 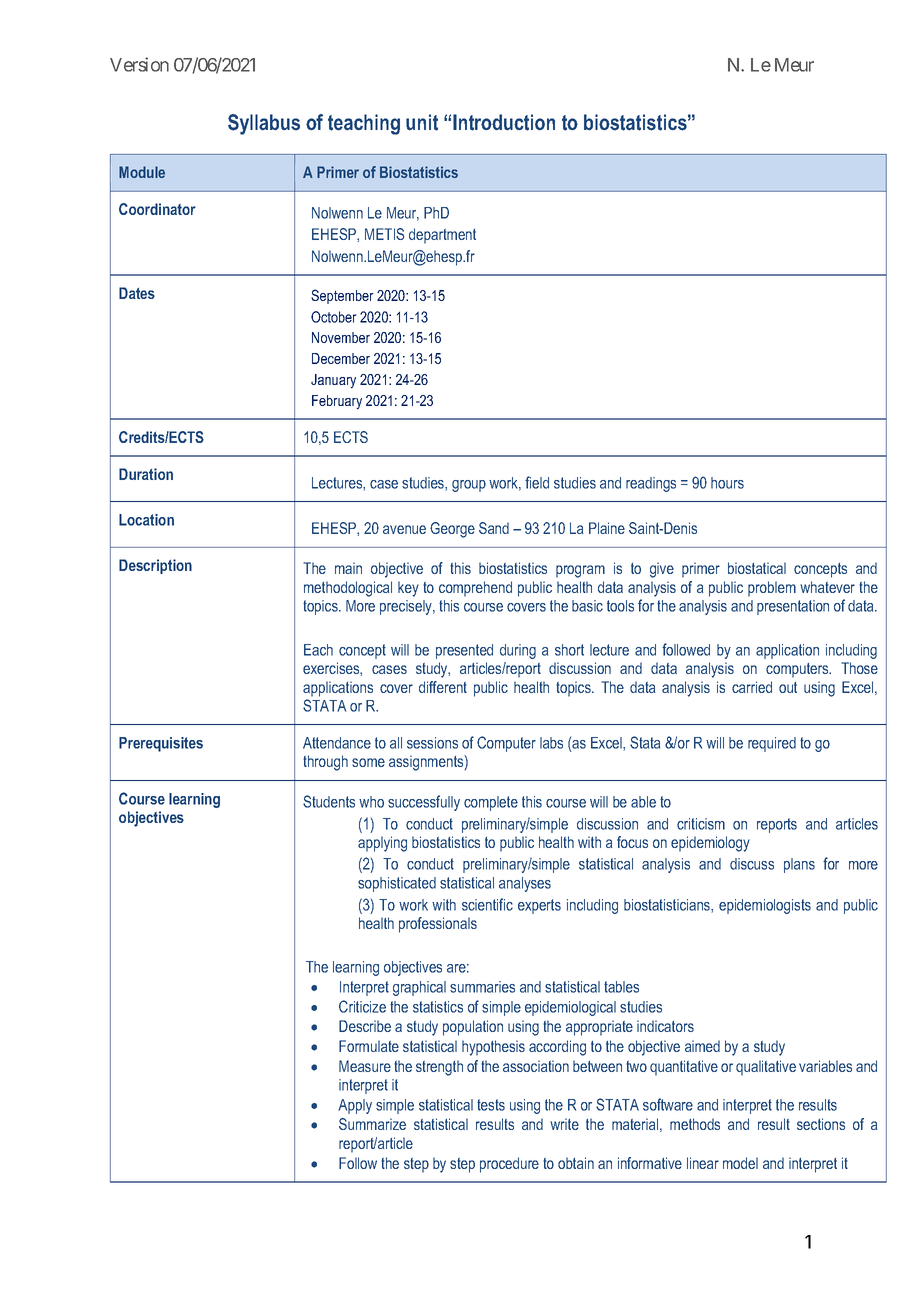 What do you see at coordinates (821, 1124) in the page?
I see `sections` at bounding box center [821, 1124].
